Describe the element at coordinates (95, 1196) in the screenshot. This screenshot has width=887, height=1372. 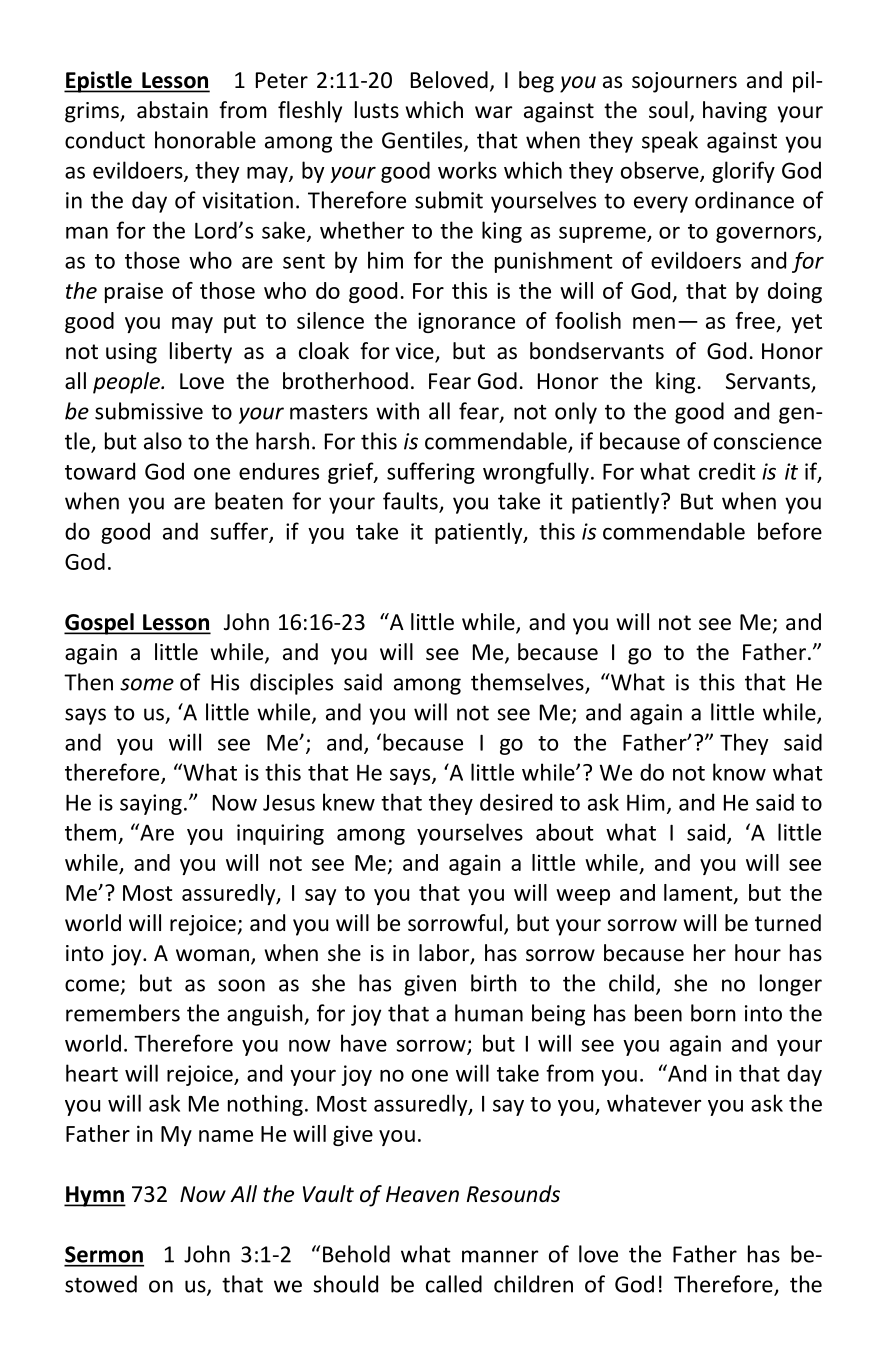
I see `Hymn` at that location.
